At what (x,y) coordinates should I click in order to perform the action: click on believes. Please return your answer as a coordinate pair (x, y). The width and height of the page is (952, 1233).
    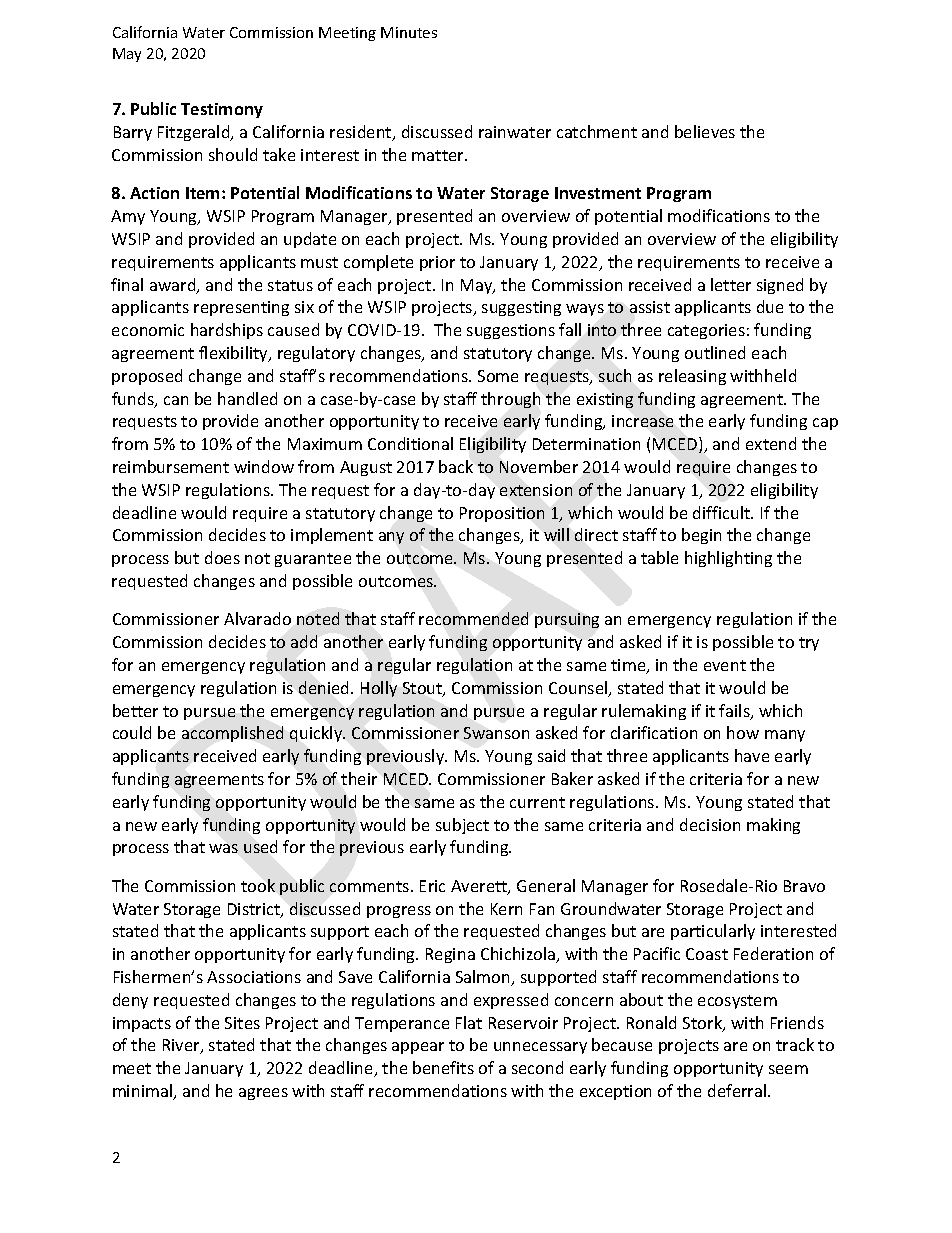
    Looking at the image, I should click on (705, 131).
